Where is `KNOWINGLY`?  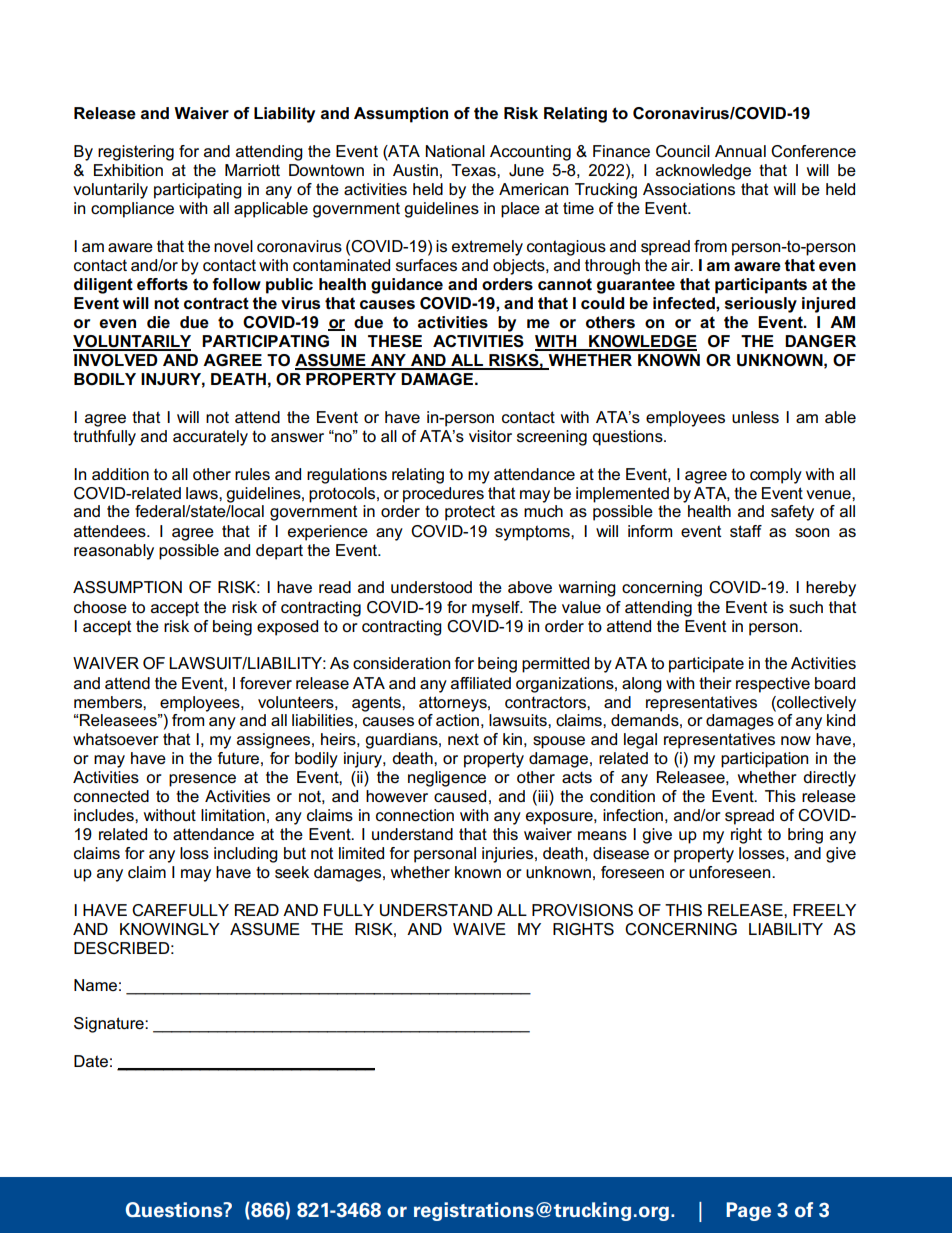 KNOWINGLY is located at coordinates (170, 929).
